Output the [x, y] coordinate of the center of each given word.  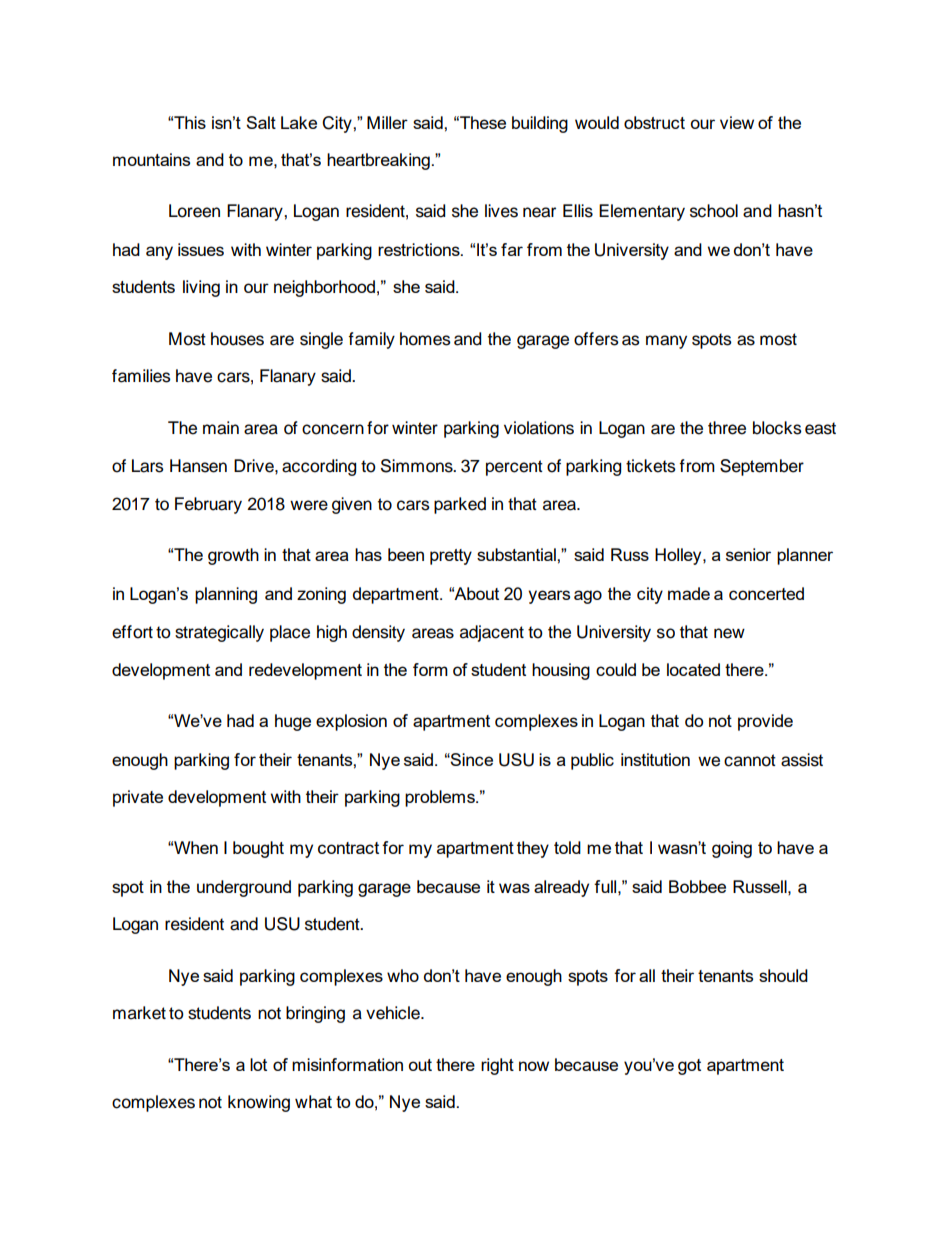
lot [258, 1064]
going [732, 849]
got [689, 1067]
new [729, 633]
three [727, 428]
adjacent [492, 633]
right [497, 1066]
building [540, 124]
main [221, 428]
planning [226, 595]
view [737, 122]
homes [425, 339]
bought [258, 849]
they [533, 849]
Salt [261, 122]
